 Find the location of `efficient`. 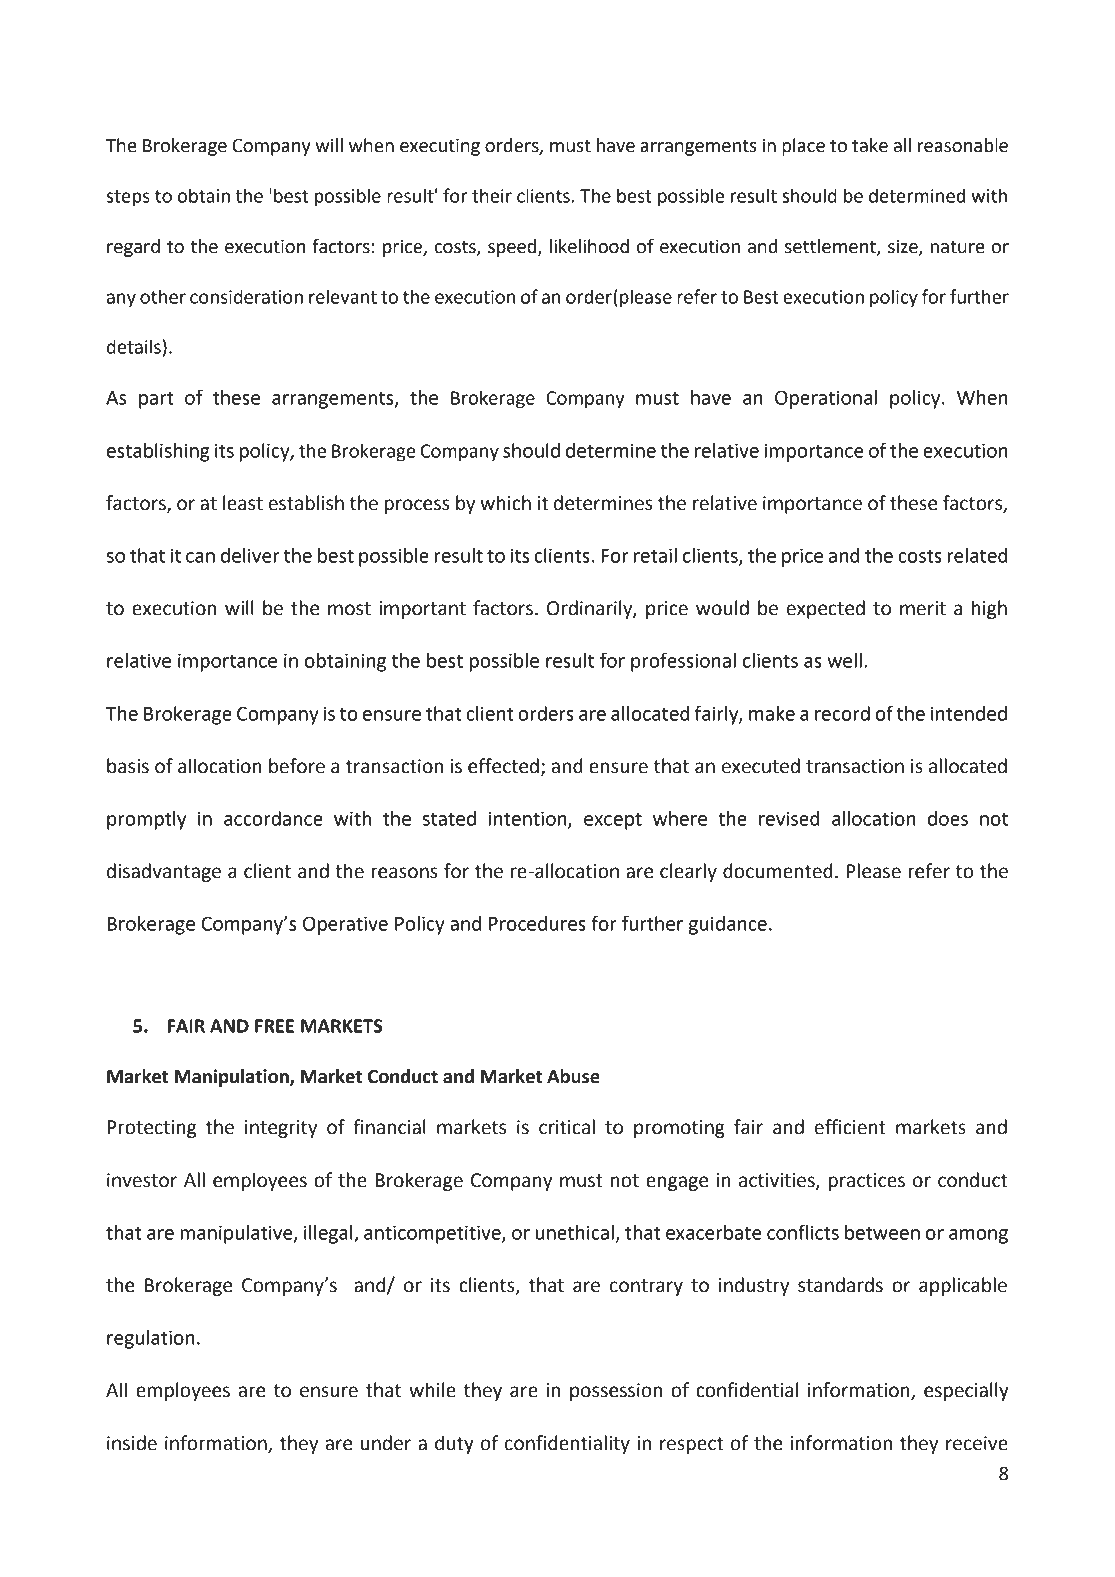

efficient is located at coordinates (850, 1127).
